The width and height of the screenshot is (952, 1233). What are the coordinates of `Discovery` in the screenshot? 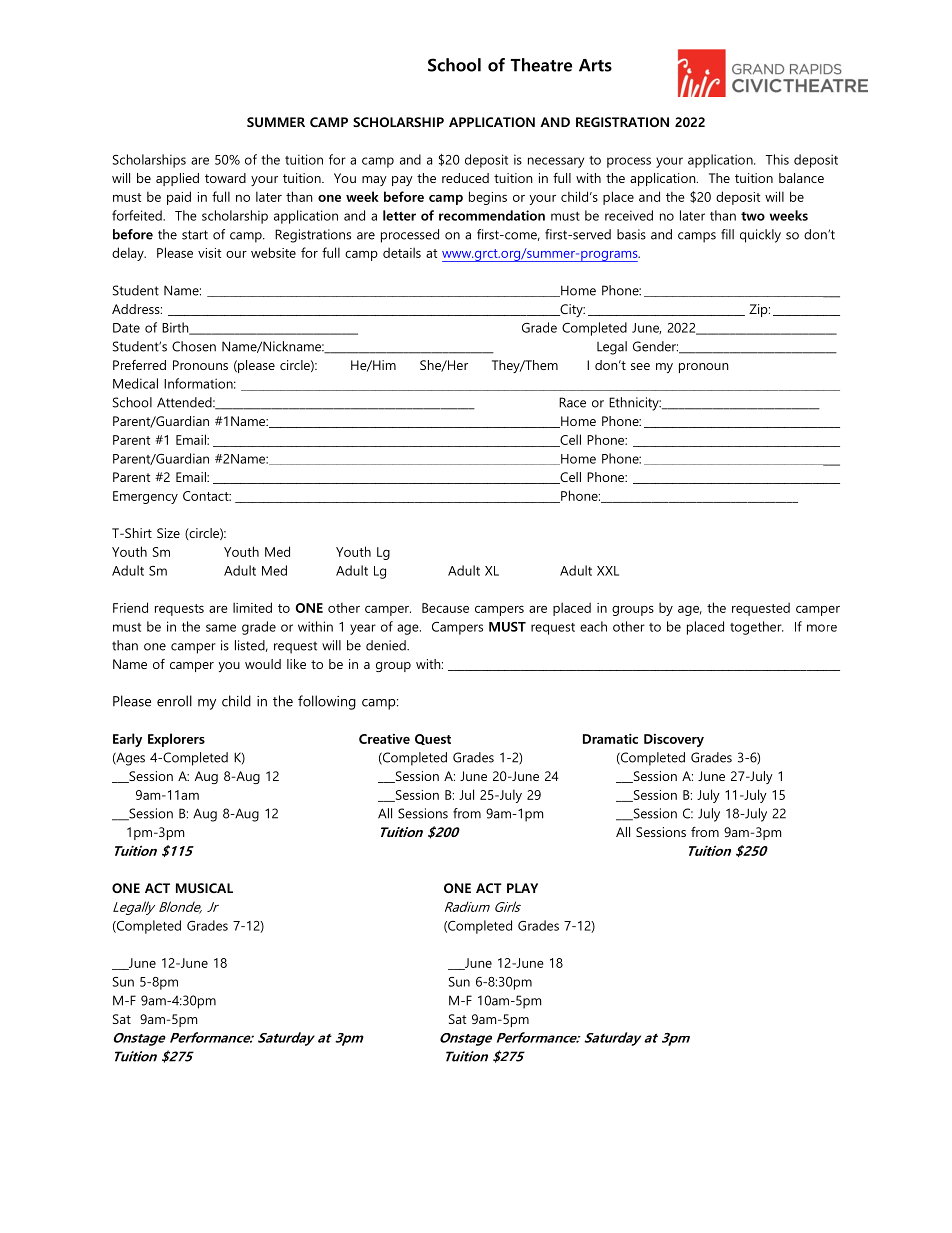 It's located at (674, 740).
